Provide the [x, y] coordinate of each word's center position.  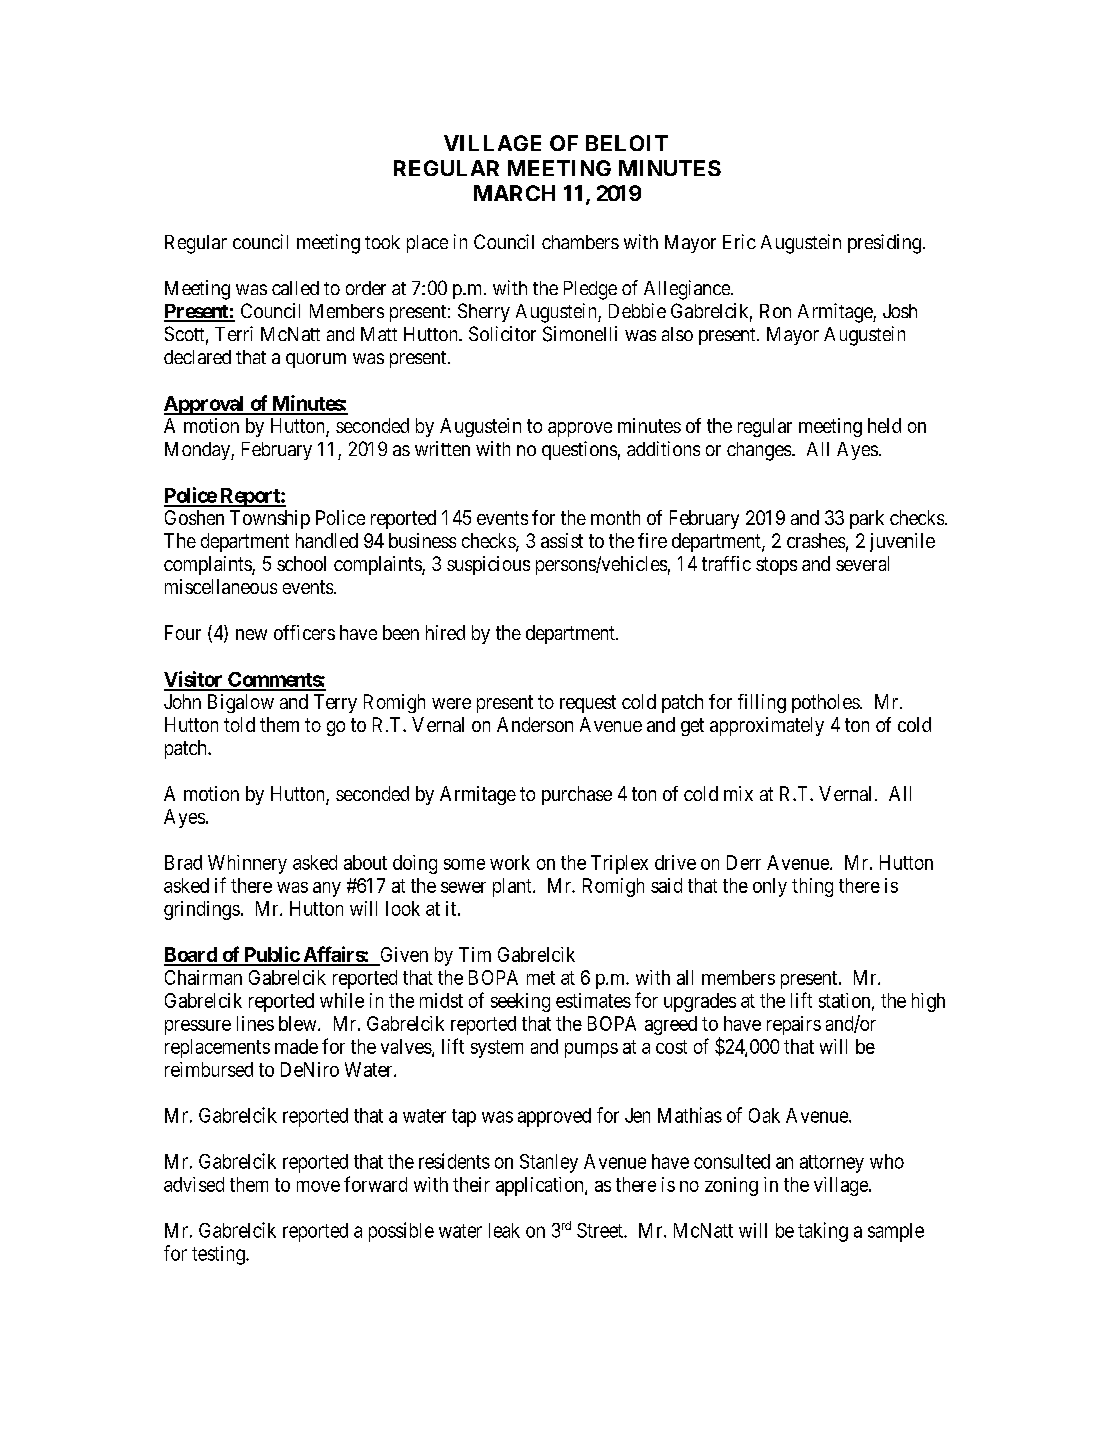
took [382, 242]
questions [579, 450]
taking [823, 1232]
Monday [198, 451]
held [884, 425]
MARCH [514, 193]
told [239, 724]
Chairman [203, 977]
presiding [884, 244]
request [588, 704]
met [541, 978]
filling [762, 703]
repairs [794, 1025]
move [318, 1186]
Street [601, 1230]
